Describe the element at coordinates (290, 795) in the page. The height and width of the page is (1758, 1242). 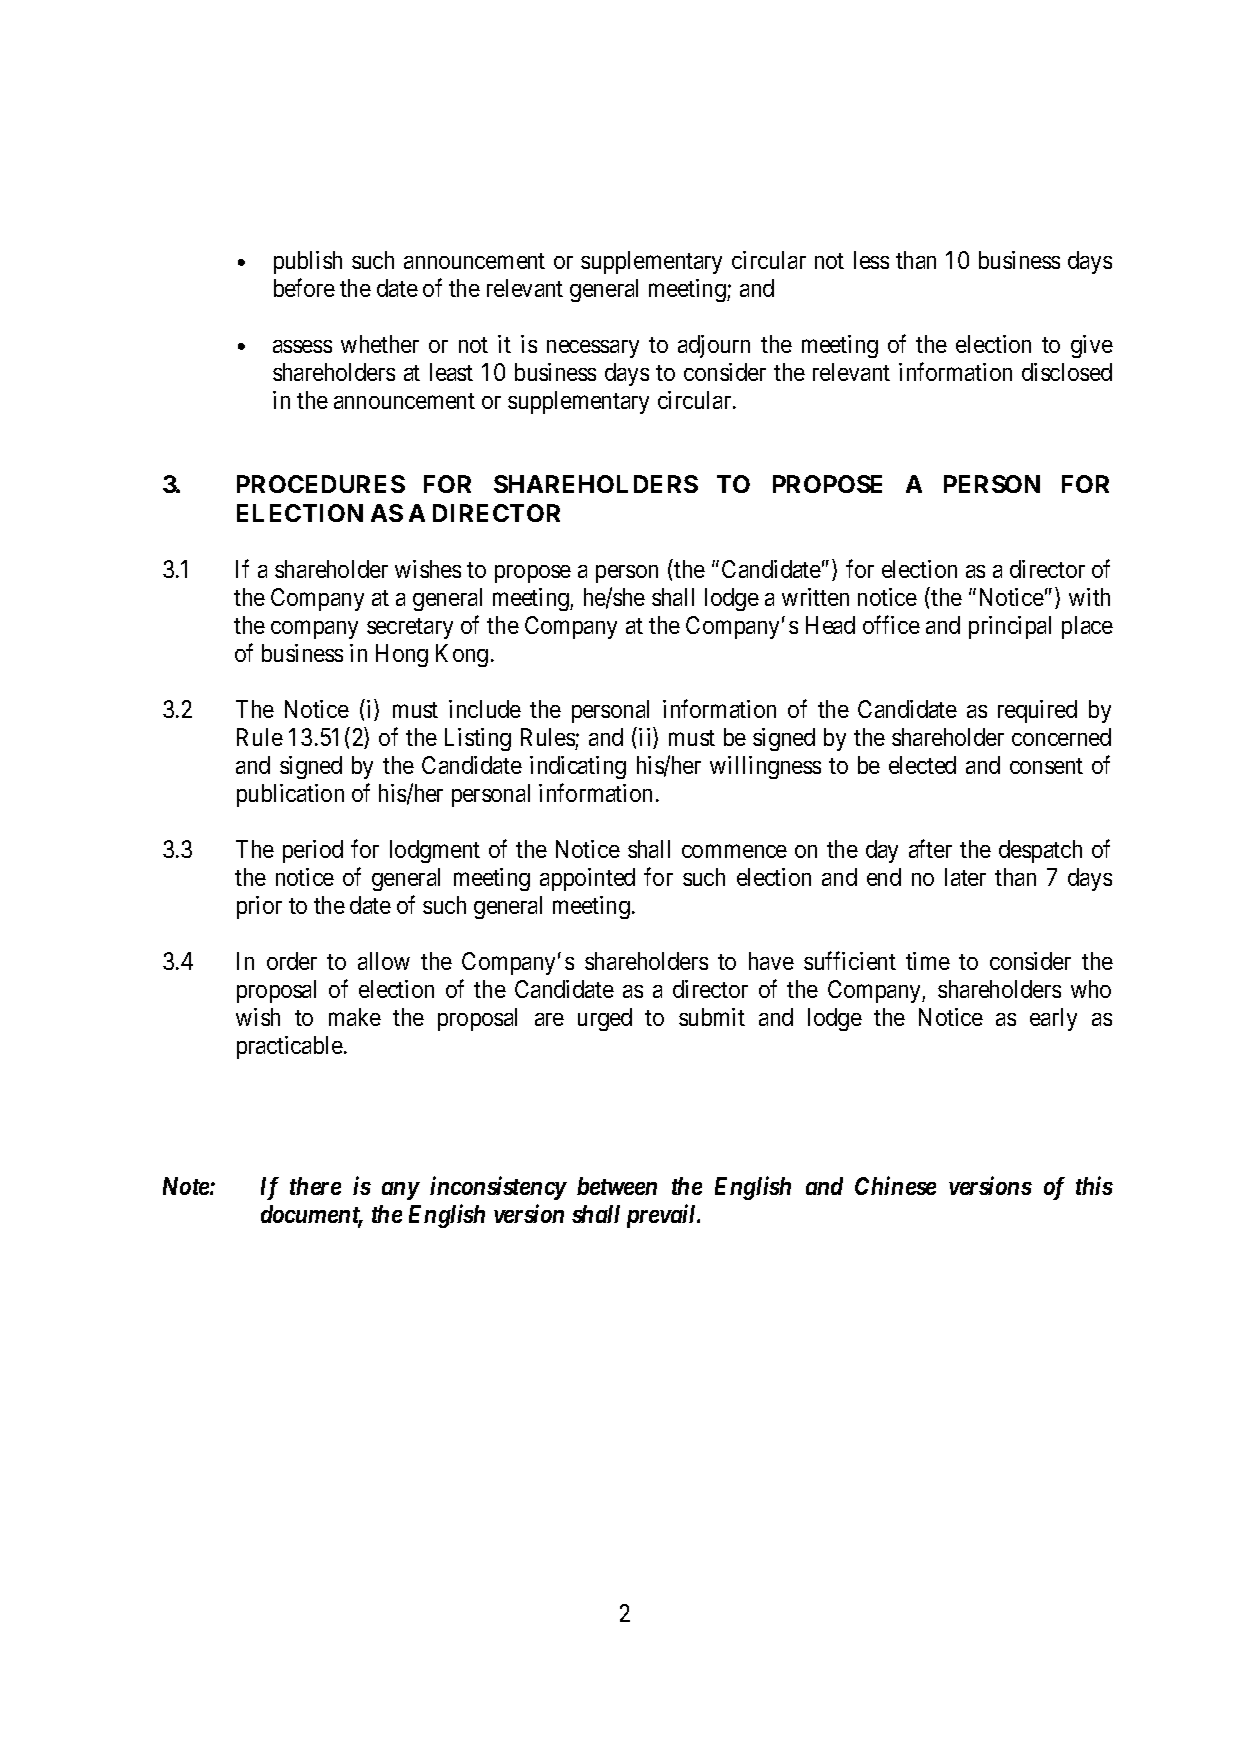
I see `publication` at that location.
